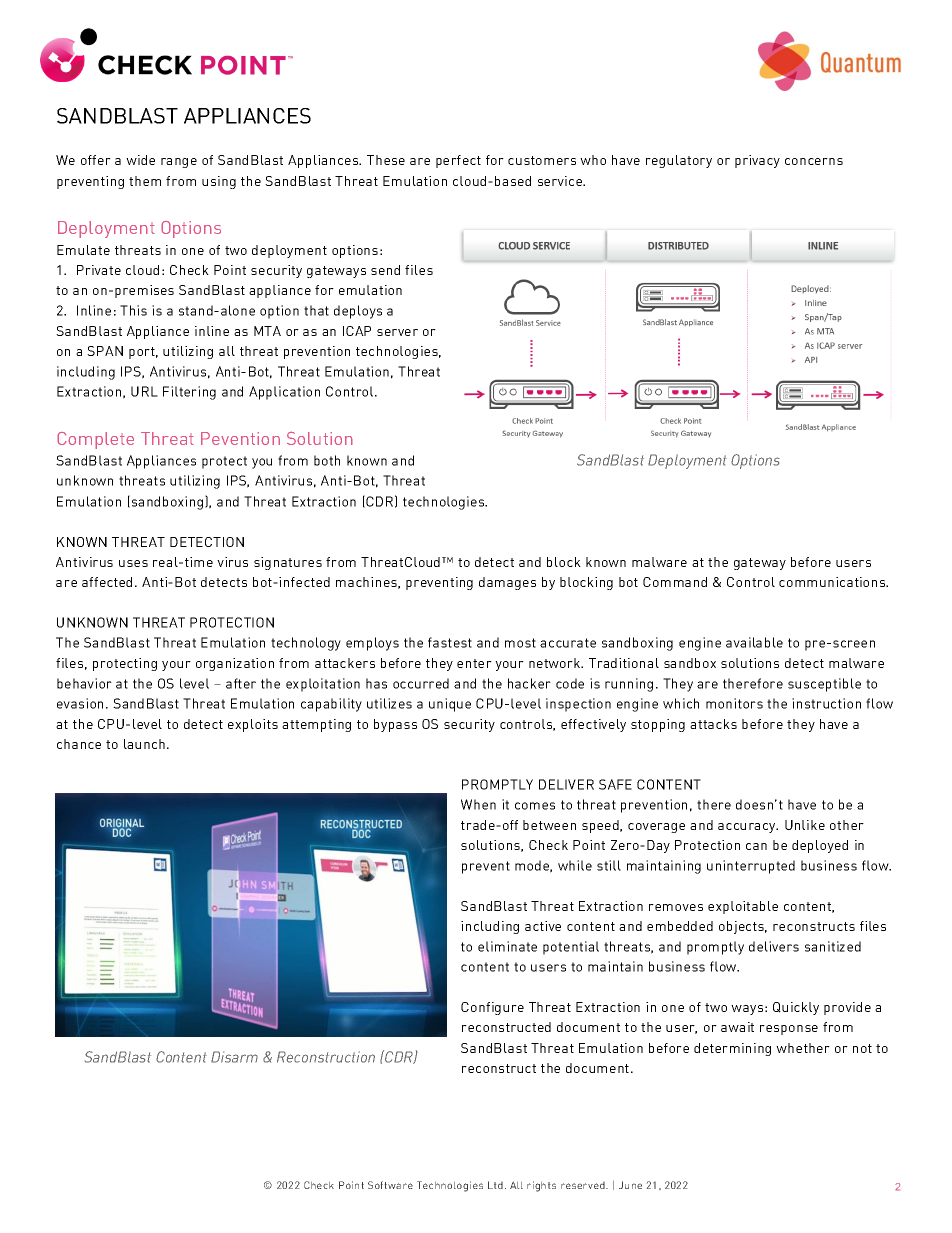  What do you see at coordinates (458, 161) in the screenshot?
I see `perfect` at bounding box center [458, 161].
